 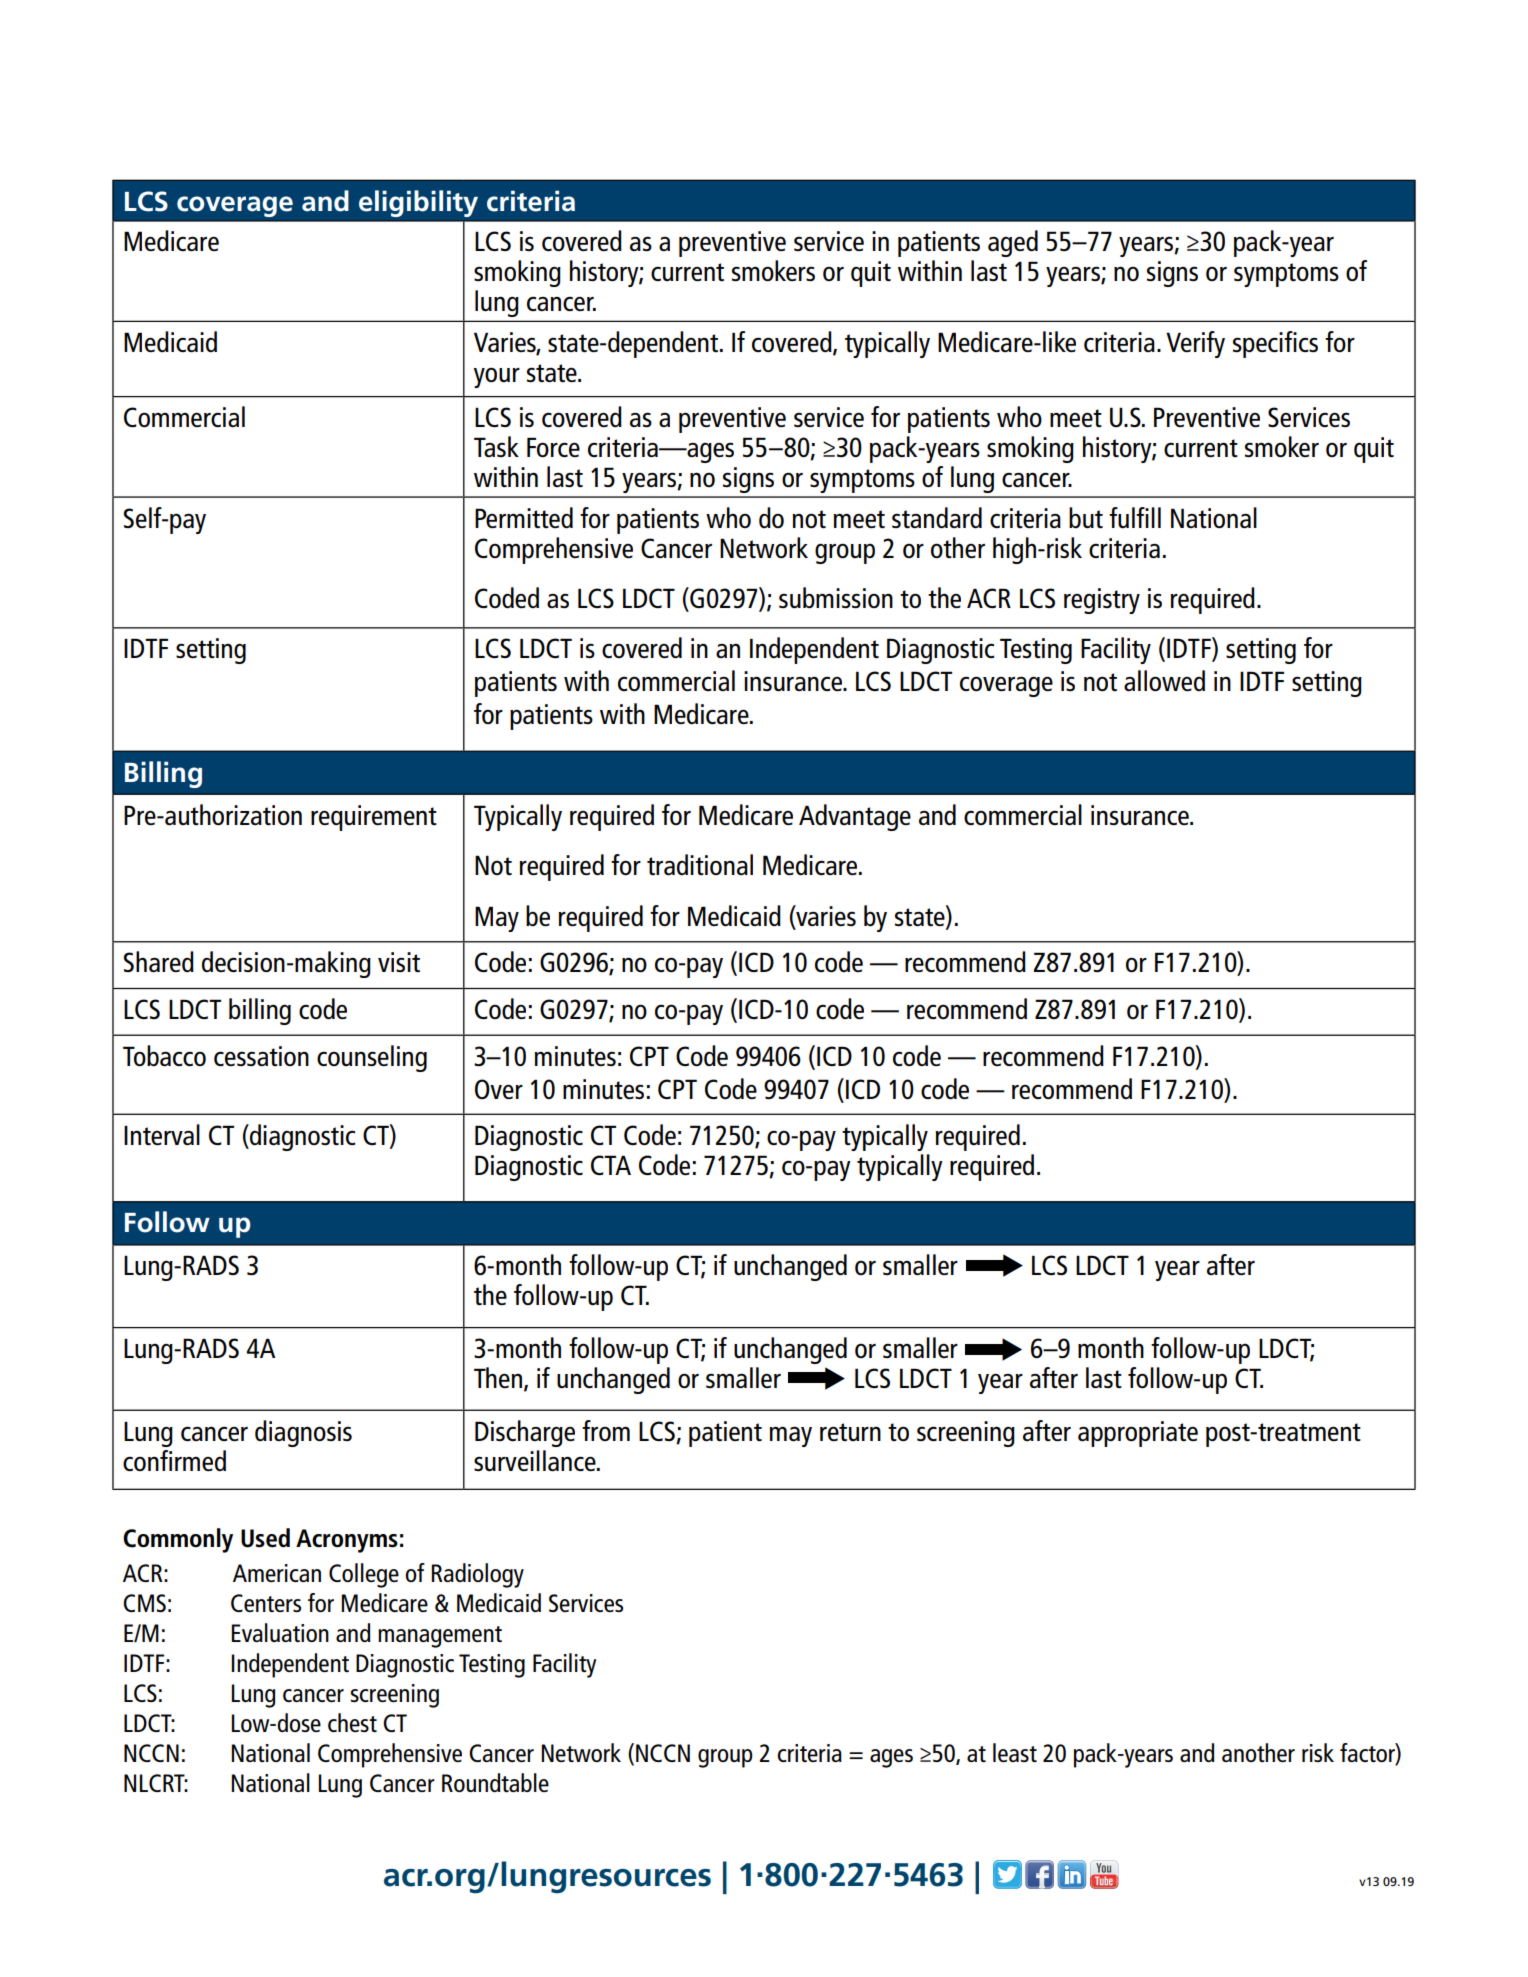 I want to click on chest, so click(x=352, y=1722).
